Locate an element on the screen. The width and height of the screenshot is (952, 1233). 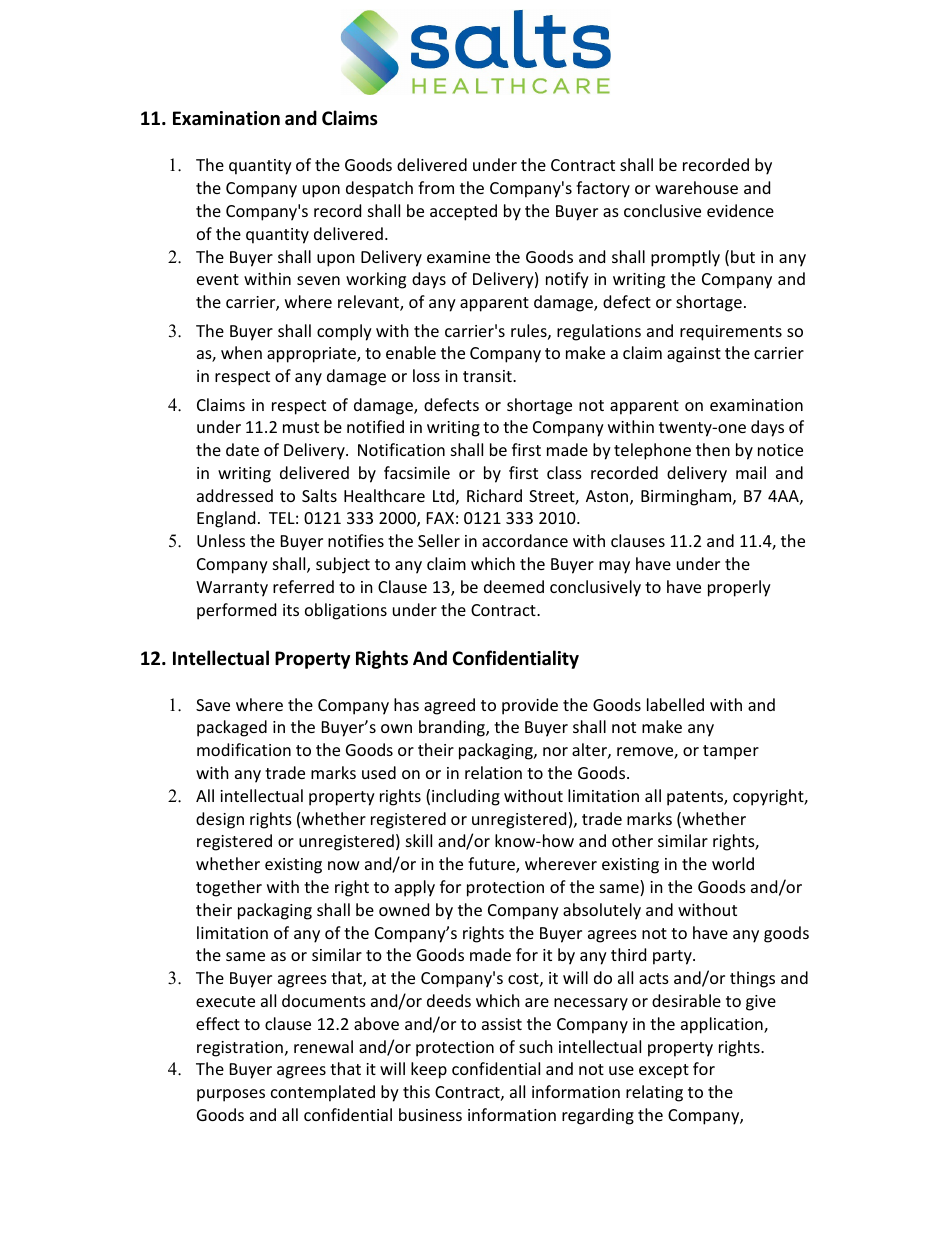
its is located at coordinates (291, 610).
